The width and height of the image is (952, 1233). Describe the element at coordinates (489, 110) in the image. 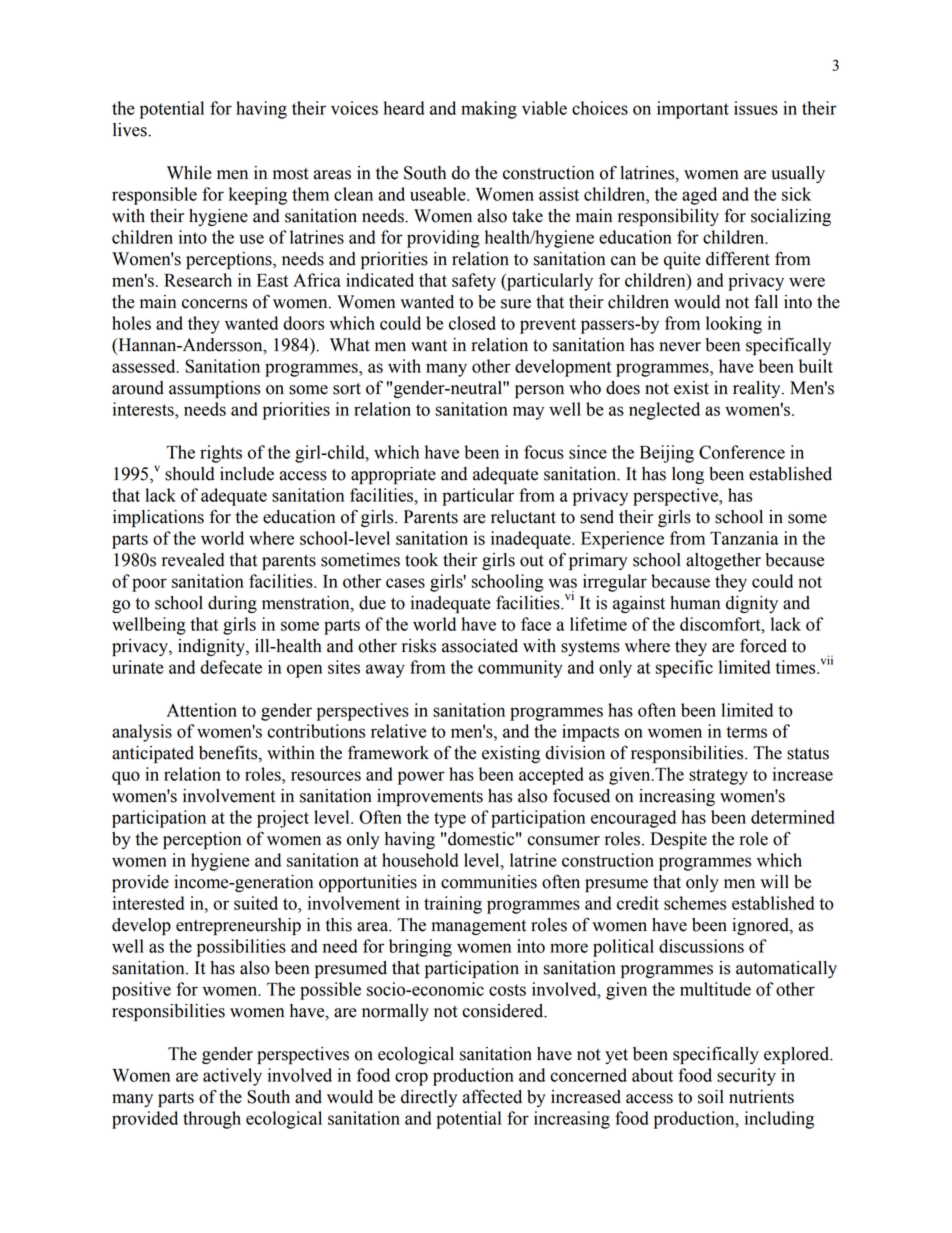

I see `making` at that location.
